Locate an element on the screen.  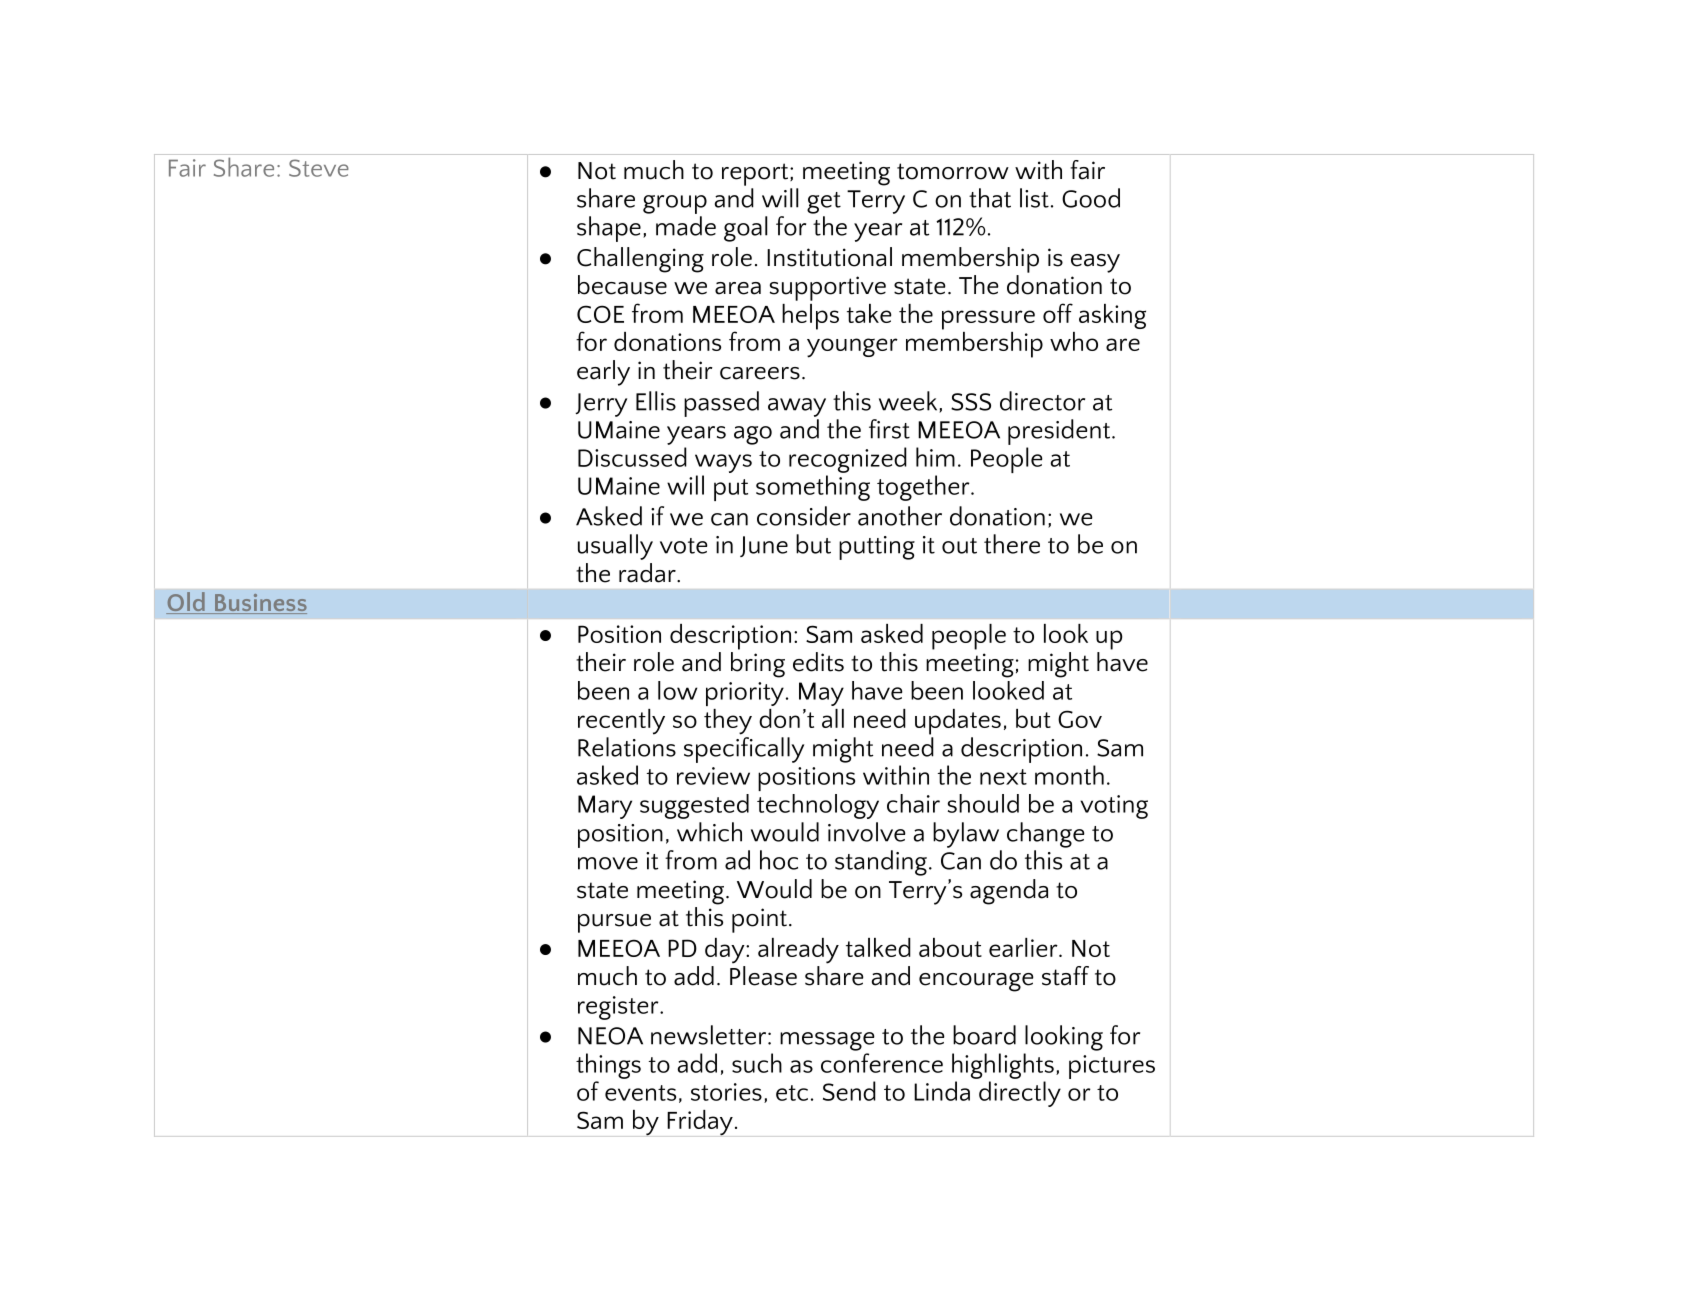
Steve is located at coordinates (319, 168).
